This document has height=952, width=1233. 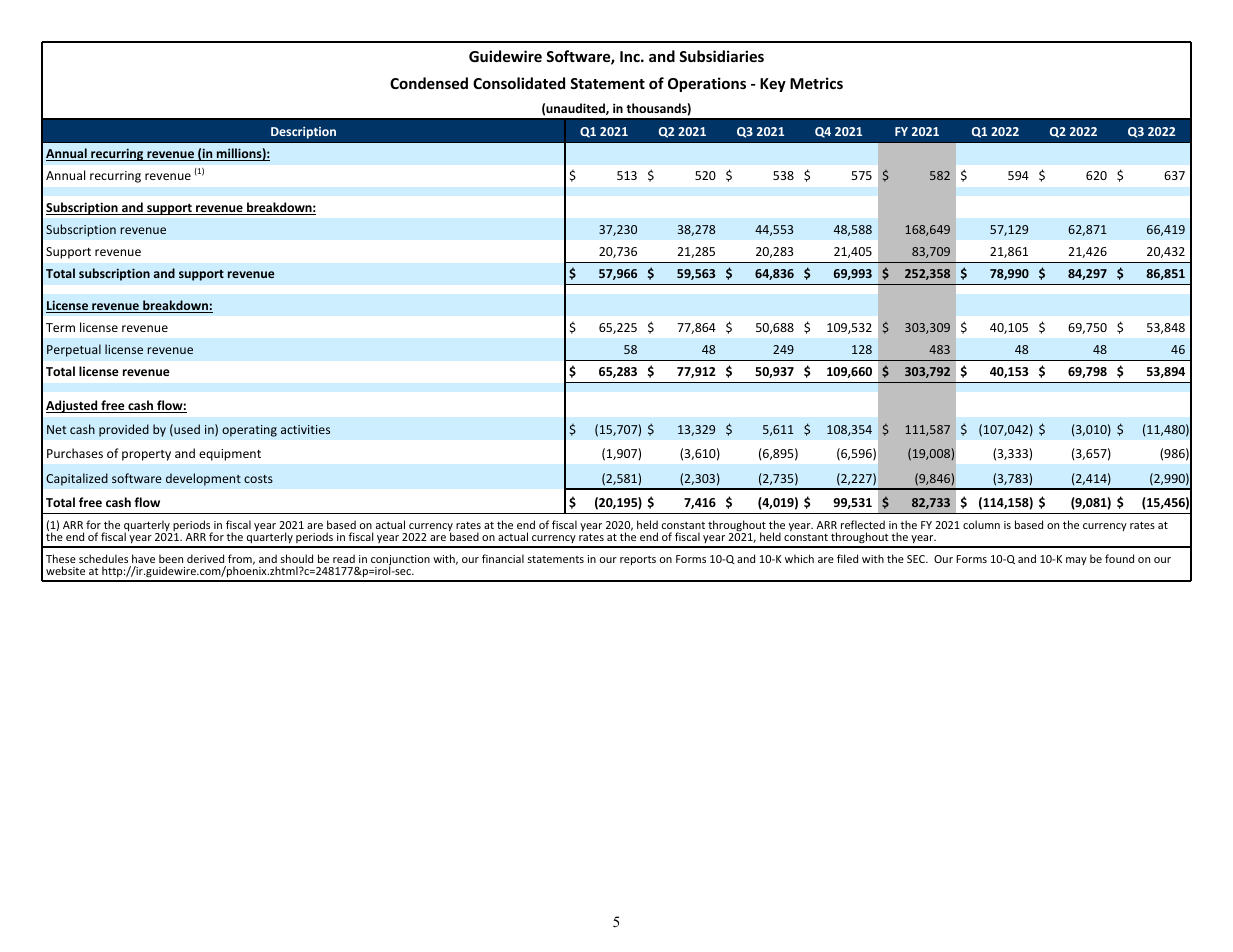 What do you see at coordinates (981, 524) in the document?
I see `column` at bounding box center [981, 524].
